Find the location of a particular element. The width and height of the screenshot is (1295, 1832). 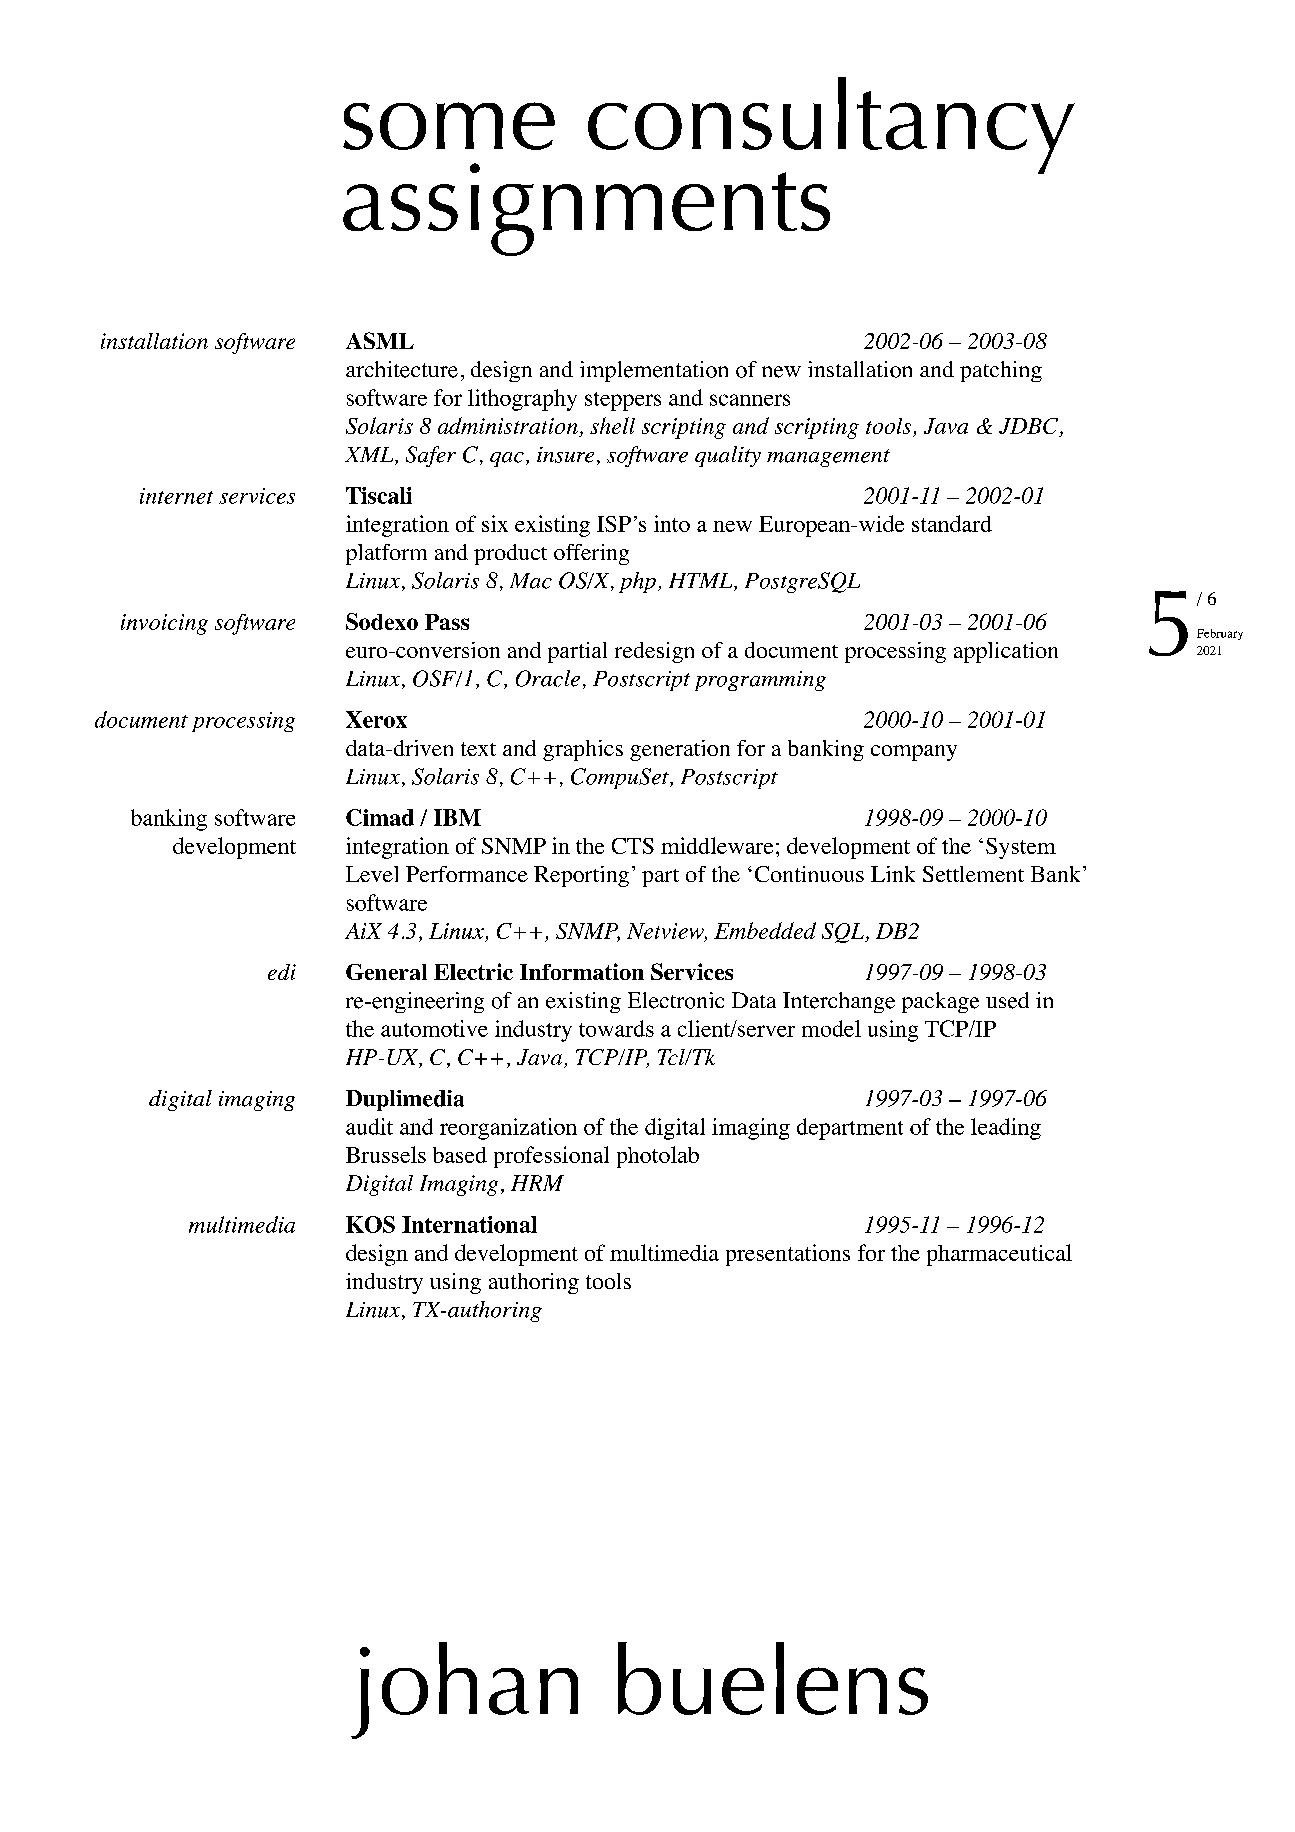

standard is located at coordinates (952, 523).
